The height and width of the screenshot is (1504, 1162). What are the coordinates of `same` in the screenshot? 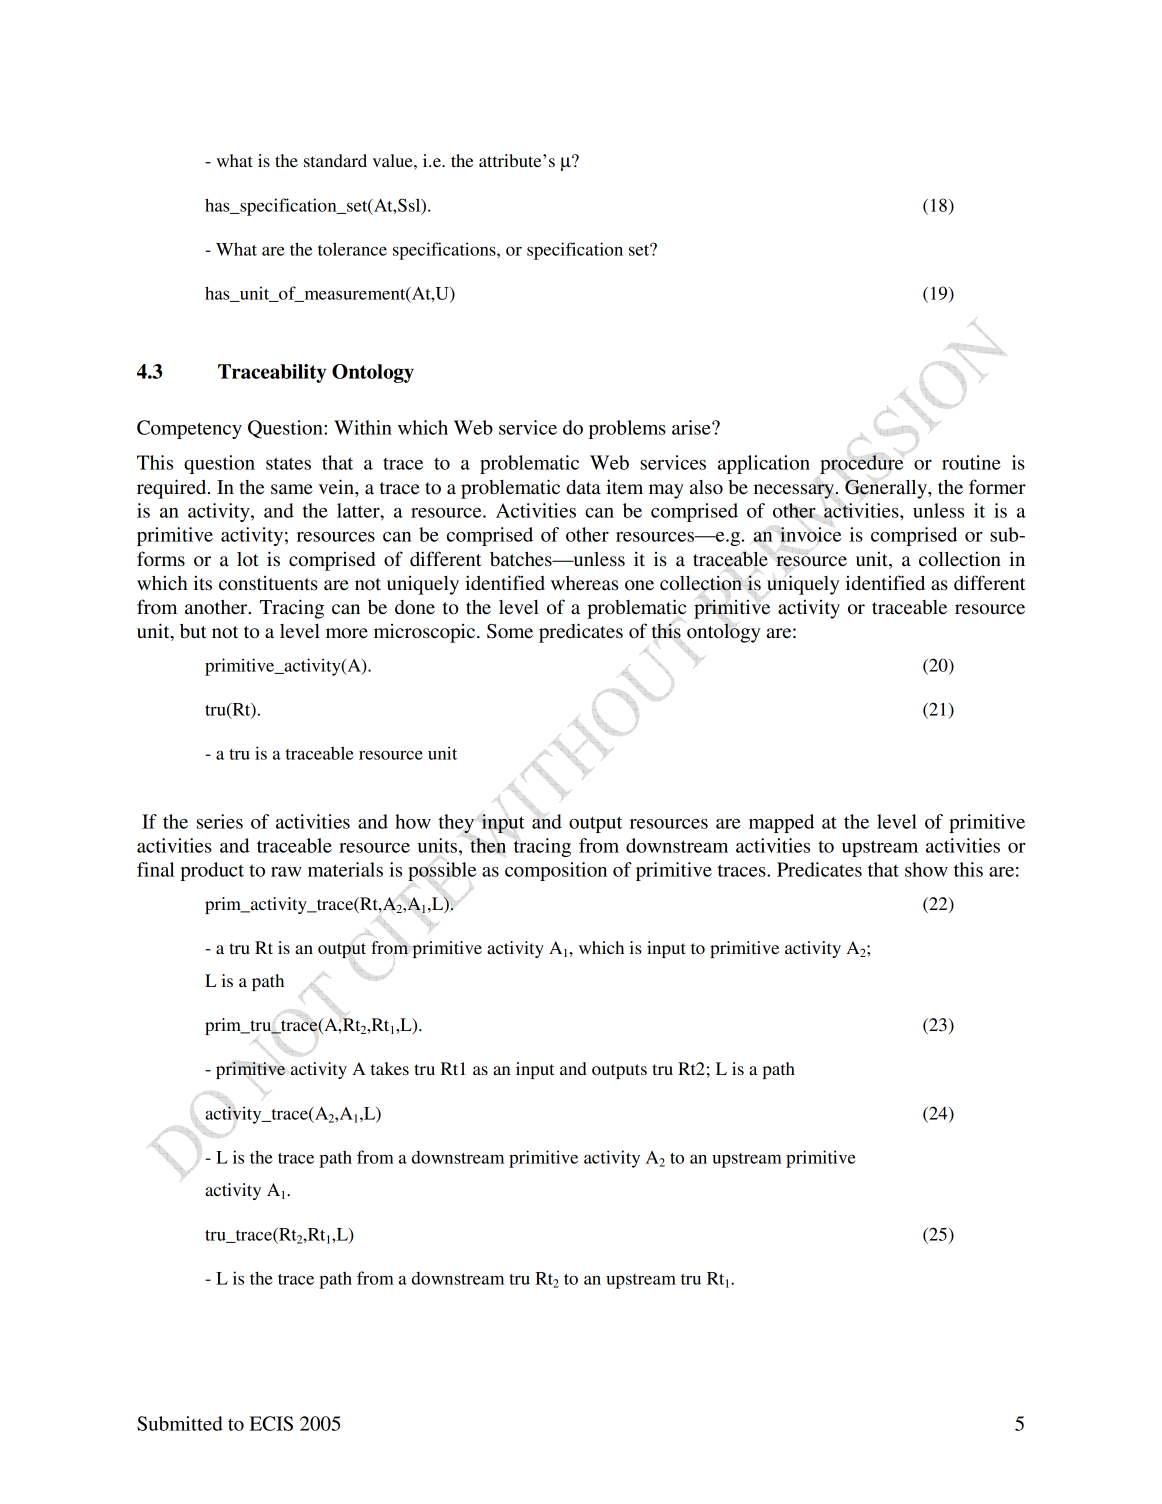 It's located at (292, 489).
